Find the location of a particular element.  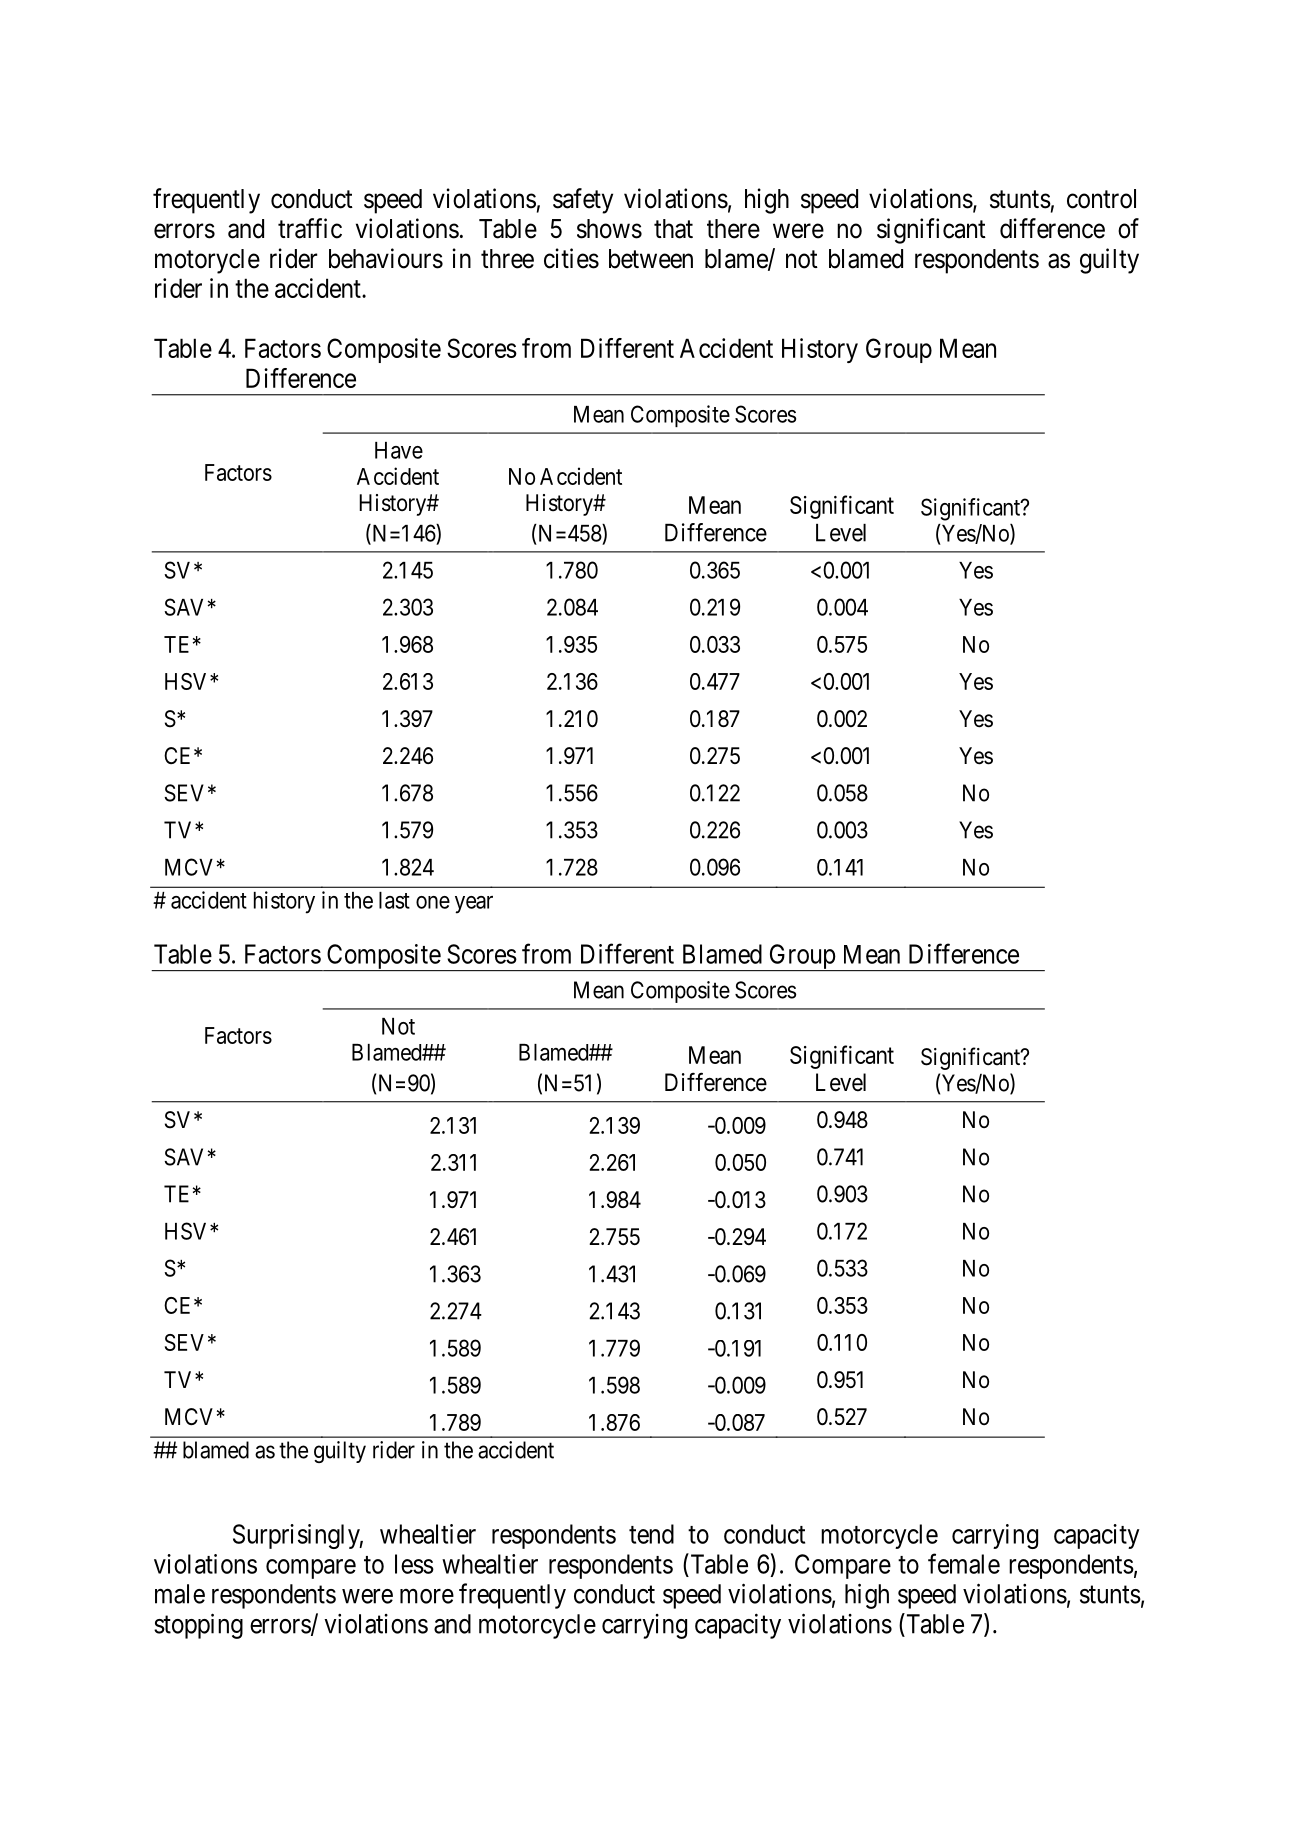

three is located at coordinates (507, 259).
